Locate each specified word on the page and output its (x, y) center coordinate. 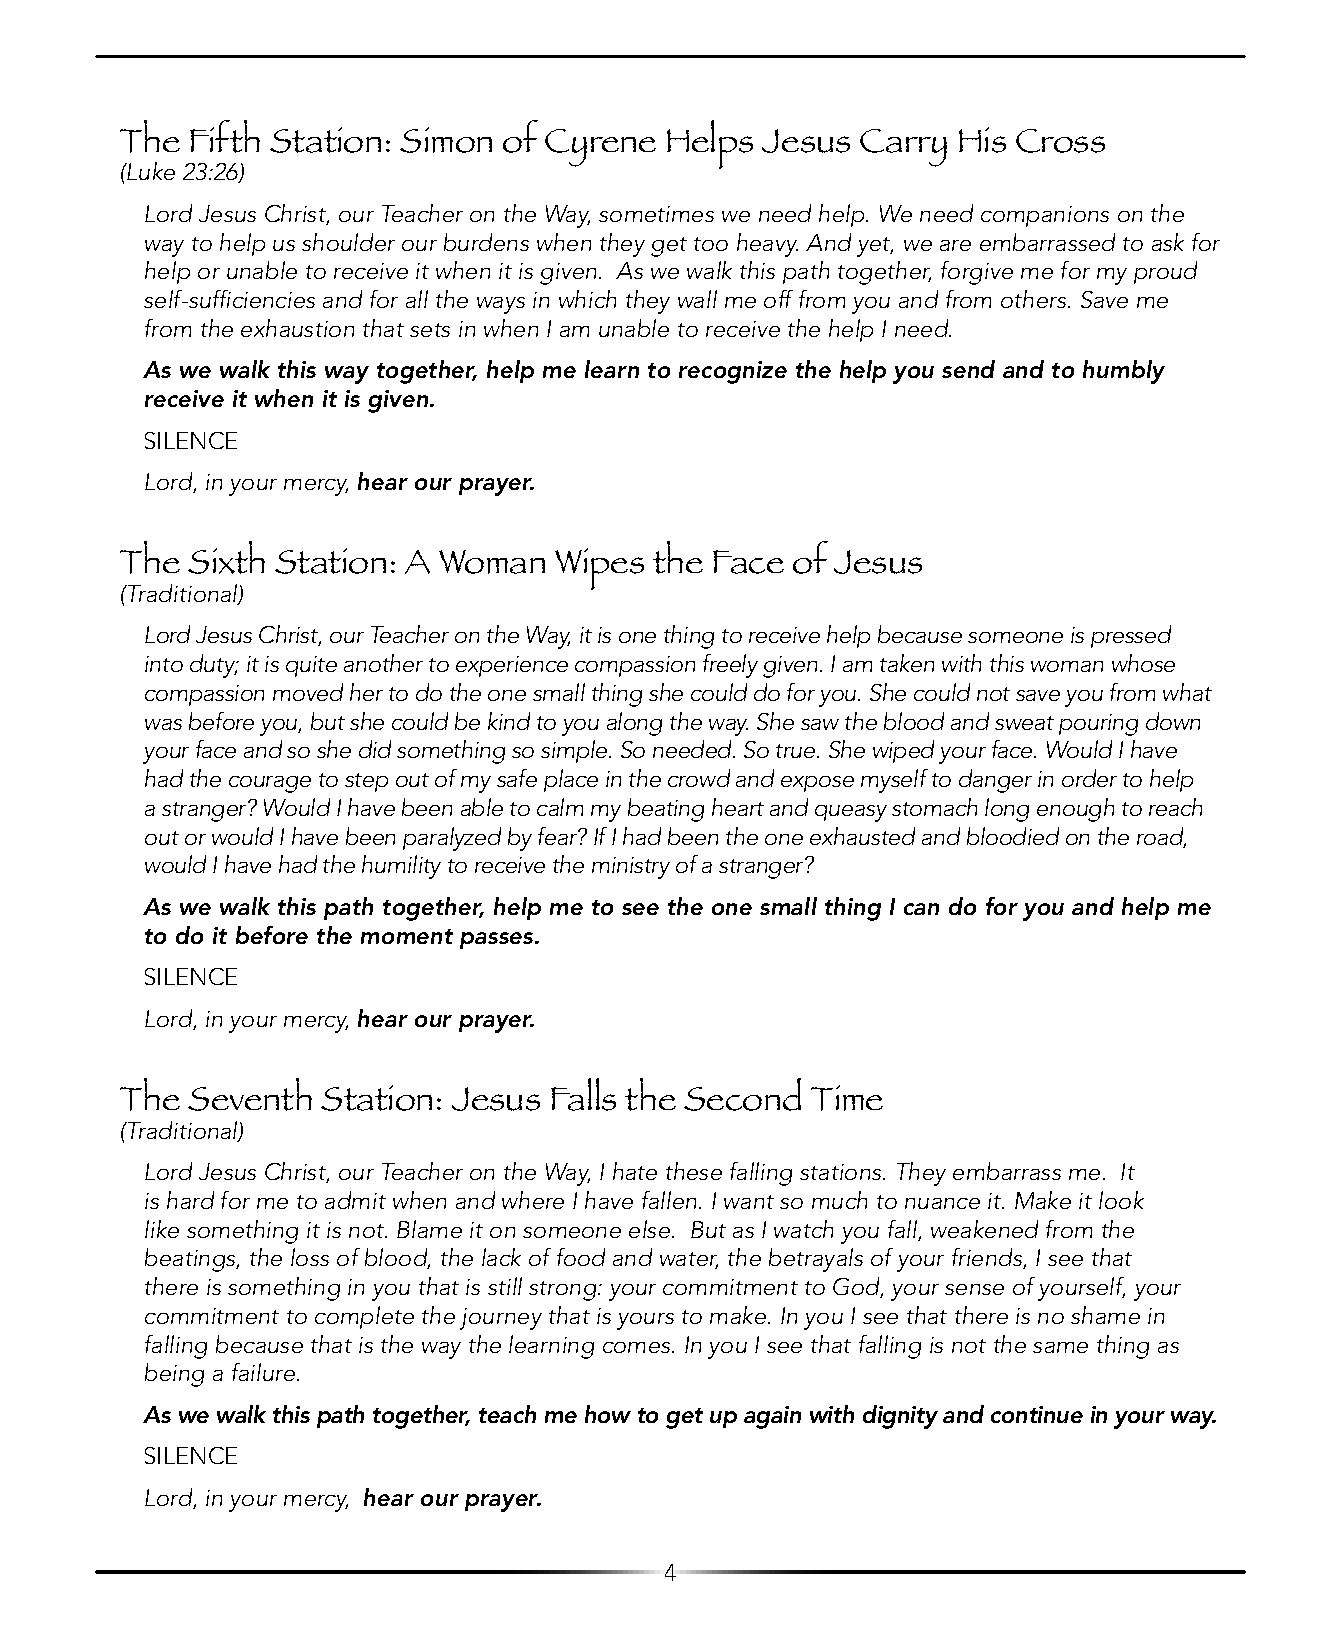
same (1060, 1347)
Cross (1060, 141)
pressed (1131, 636)
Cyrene (600, 148)
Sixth (226, 557)
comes (638, 1347)
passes (498, 940)
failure (265, 1372)
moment (407, 936)
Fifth (225, 136)
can (921, 909)
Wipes (599, 569)
